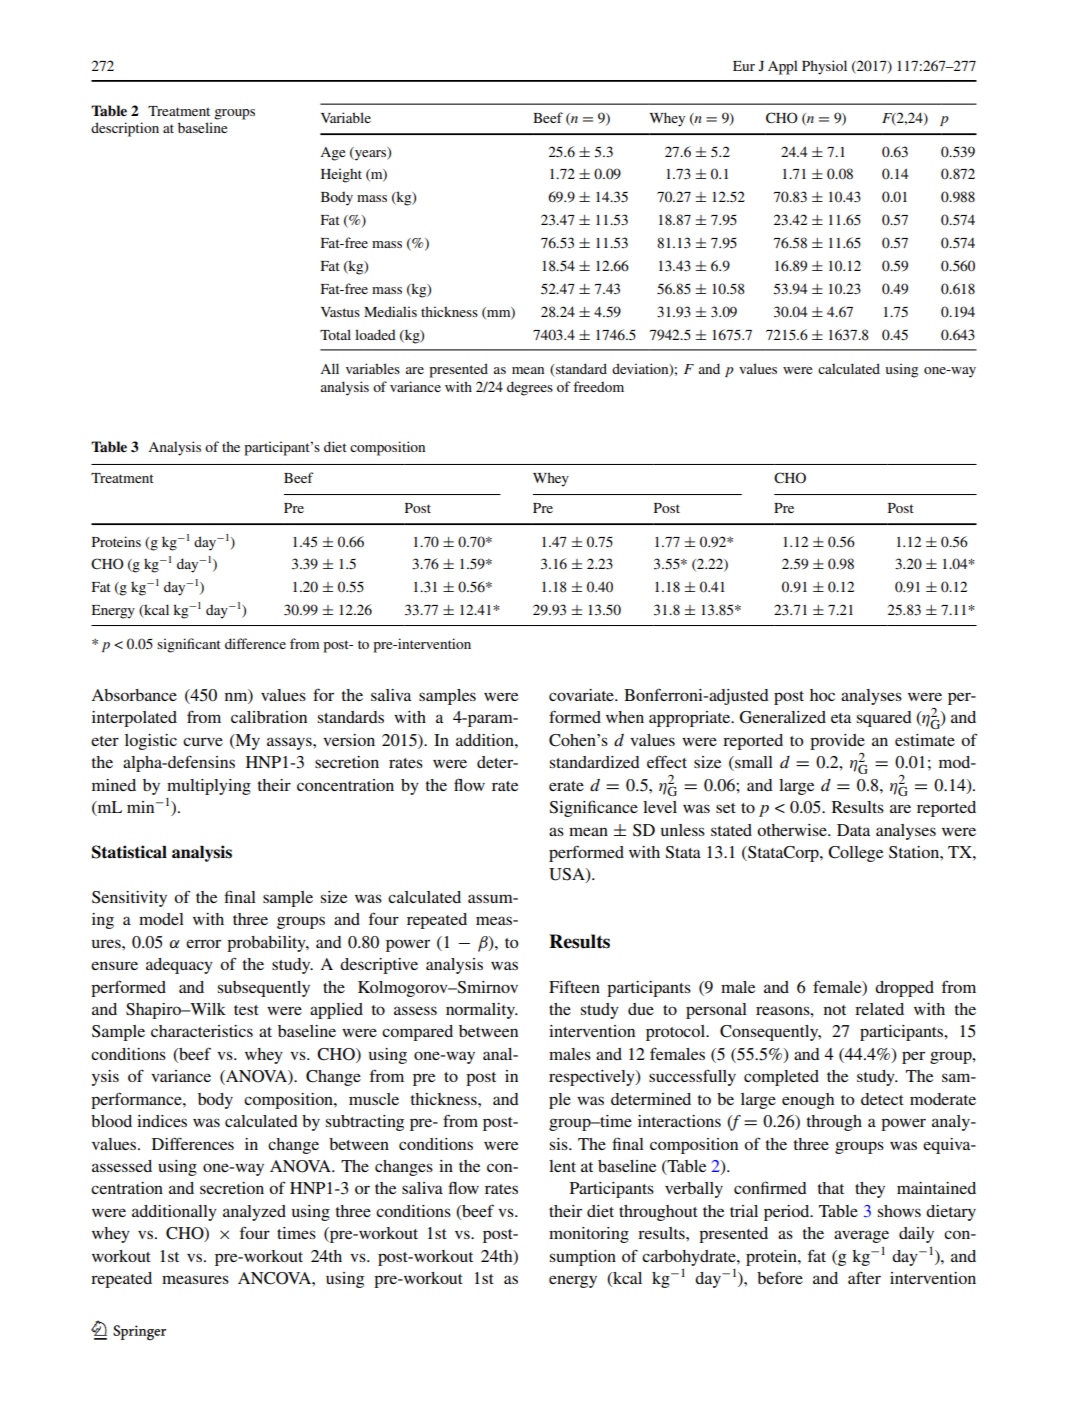 Image resolution: width=1068 pixels, height=1419 pixels. Describe the element at coordinates (125, 129) in the image. I see `description` at that location.
